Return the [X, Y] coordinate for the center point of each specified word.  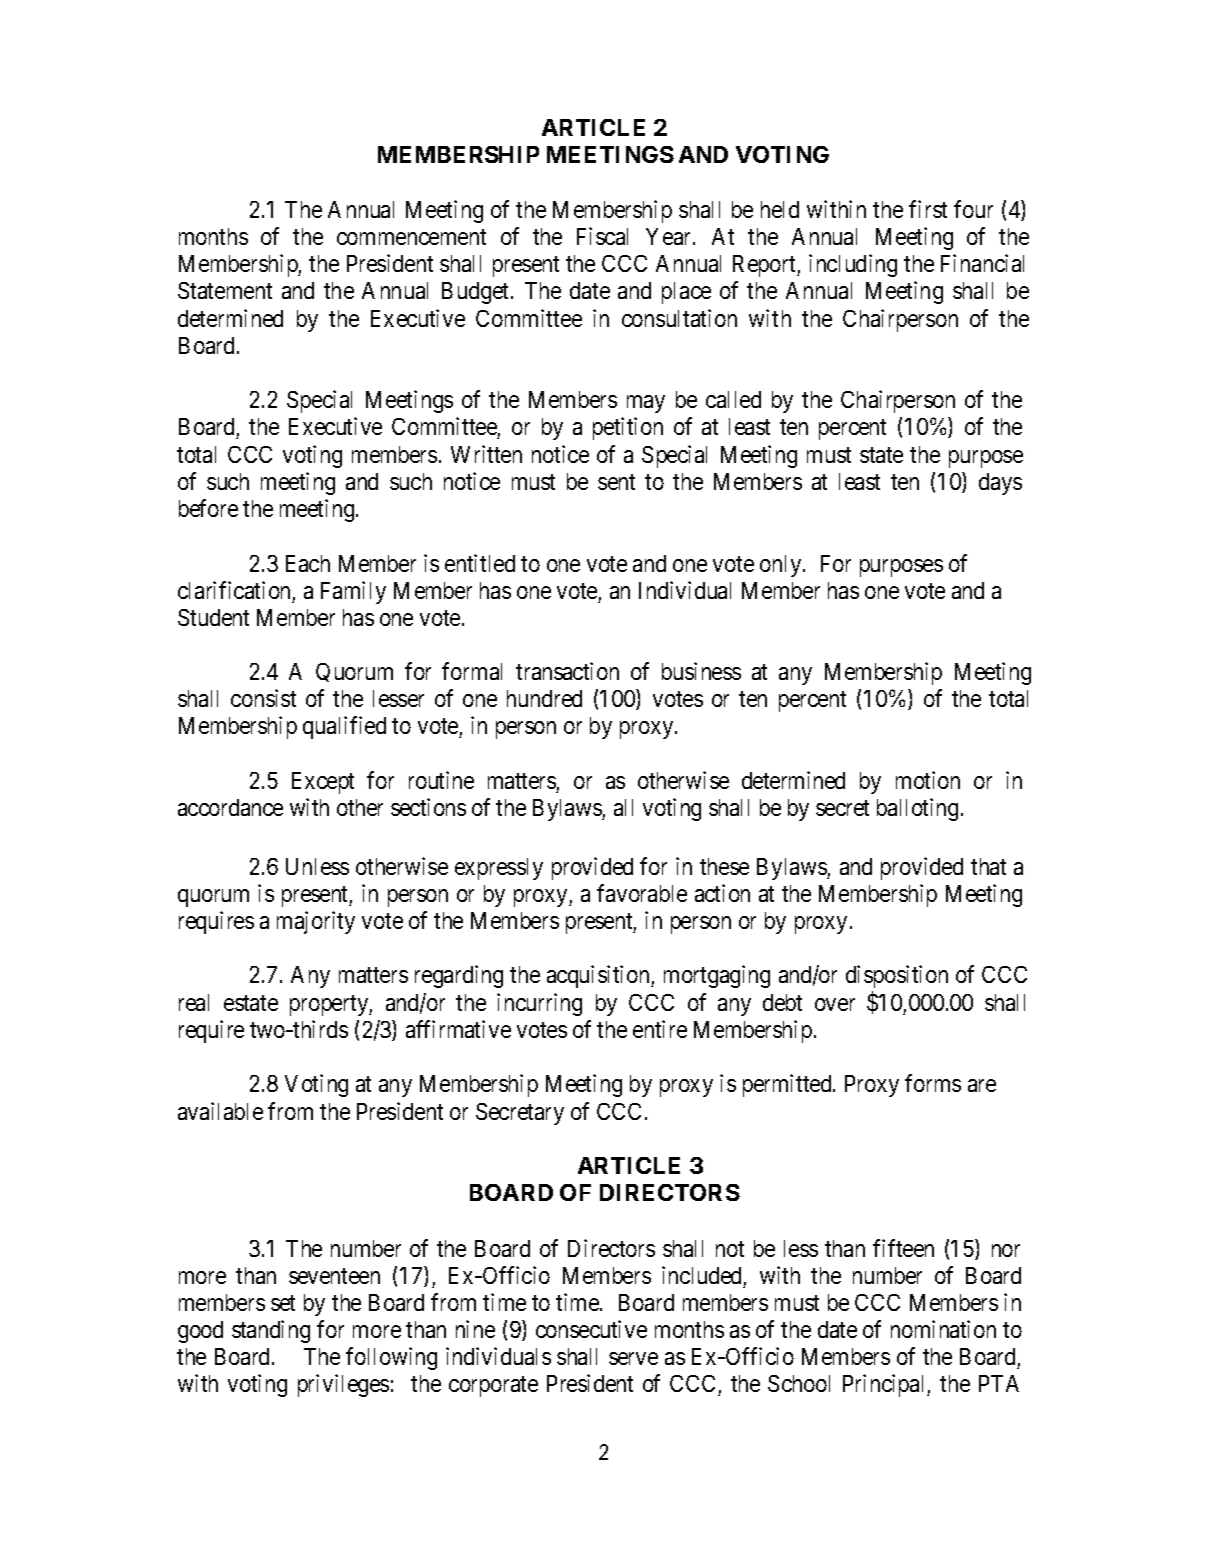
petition [628, 428]
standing [271, 1331]
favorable [642, 893]
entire [660, 1029]
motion [928, 780]
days [1000, 484]
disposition [897, 978]
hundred [544, 698]
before [208, 508]
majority [316, 922]
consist [263, 698]
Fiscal [602, 236]
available [220, 1111]
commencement [411, 237]
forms [933, 1083]
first [928, 209]
